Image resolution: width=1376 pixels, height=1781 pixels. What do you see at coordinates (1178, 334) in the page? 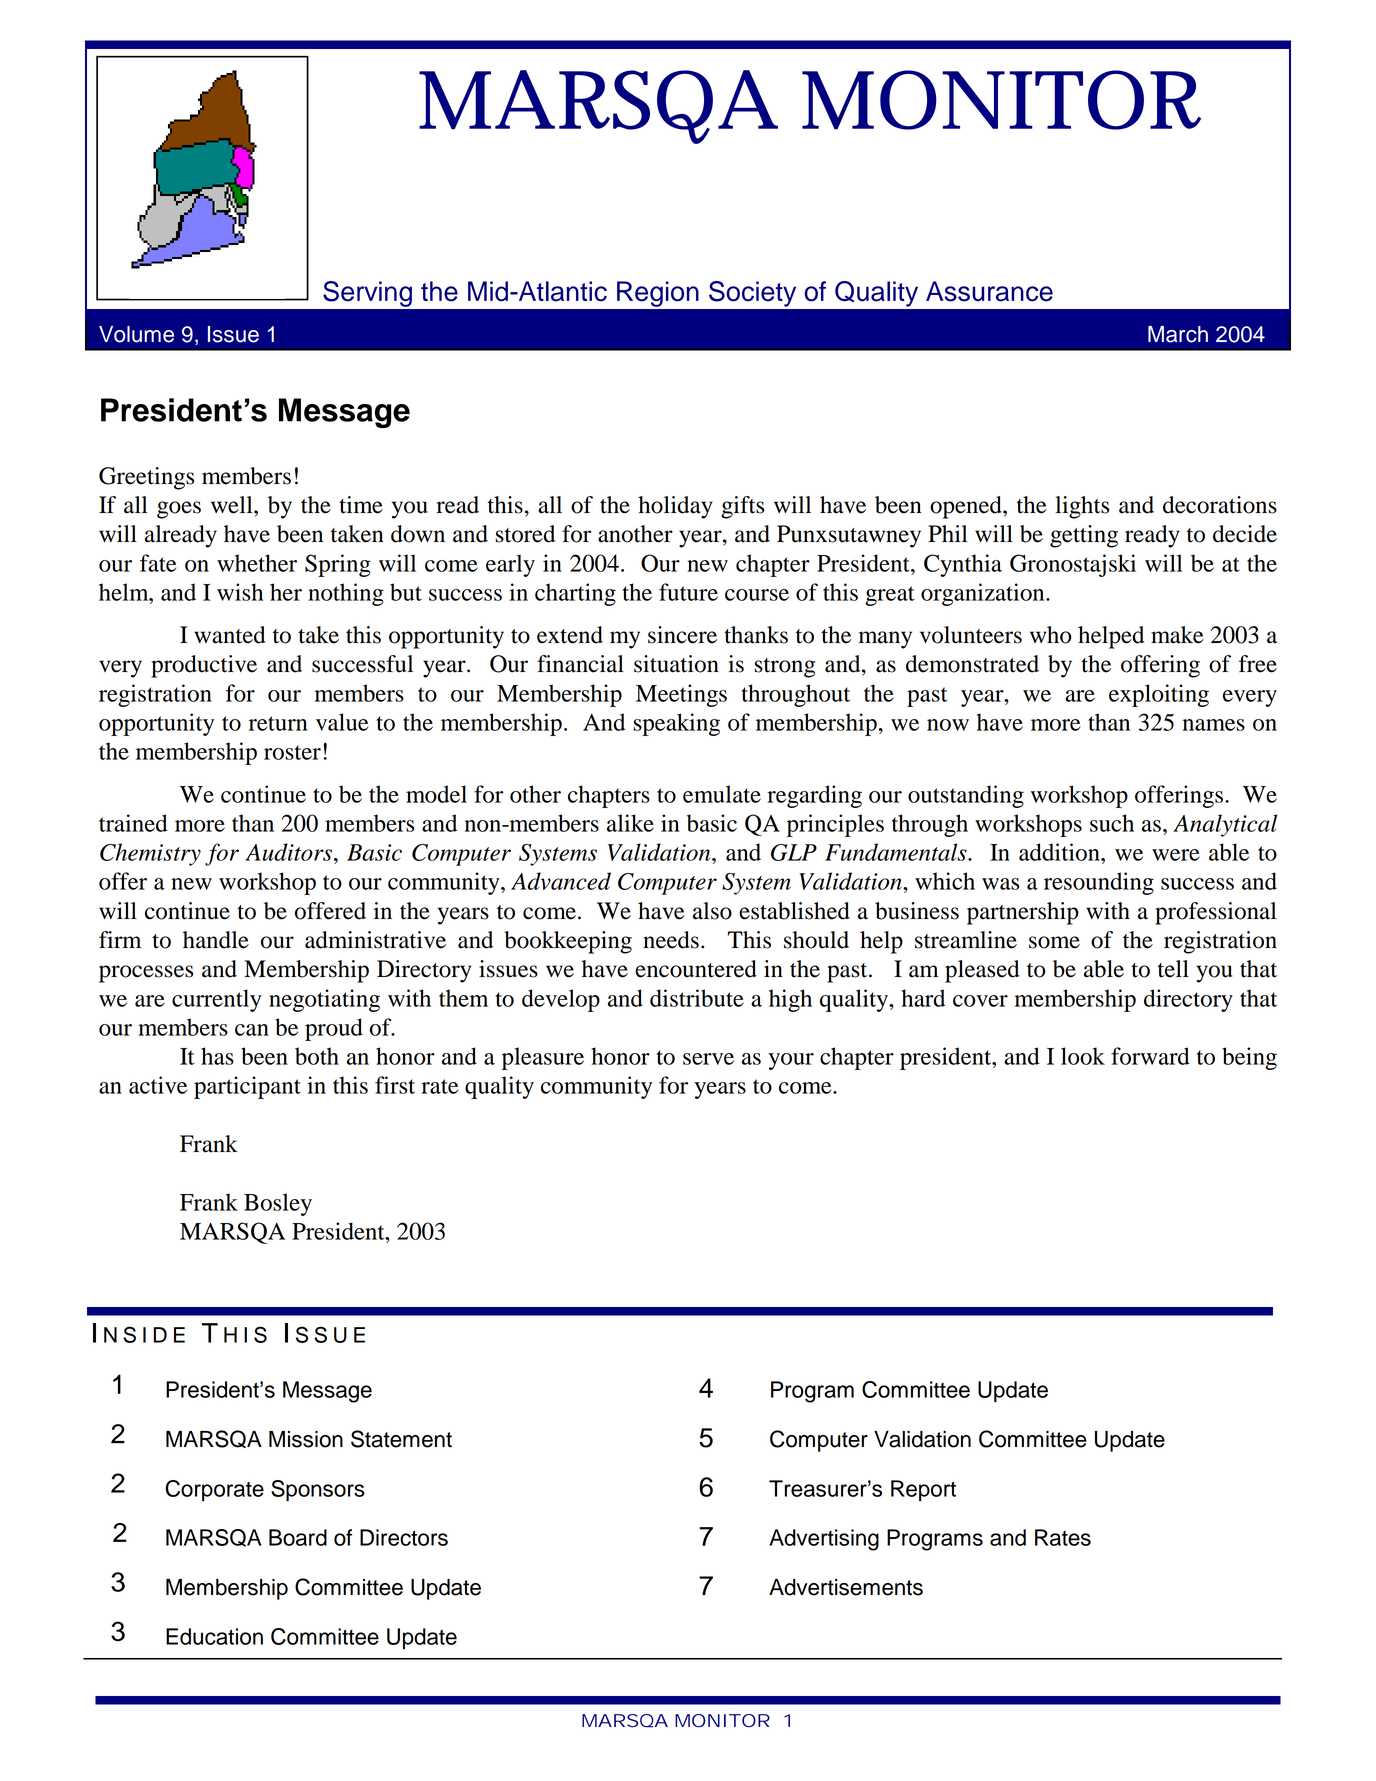
I see `March` at bounding box center [1178, 334].
